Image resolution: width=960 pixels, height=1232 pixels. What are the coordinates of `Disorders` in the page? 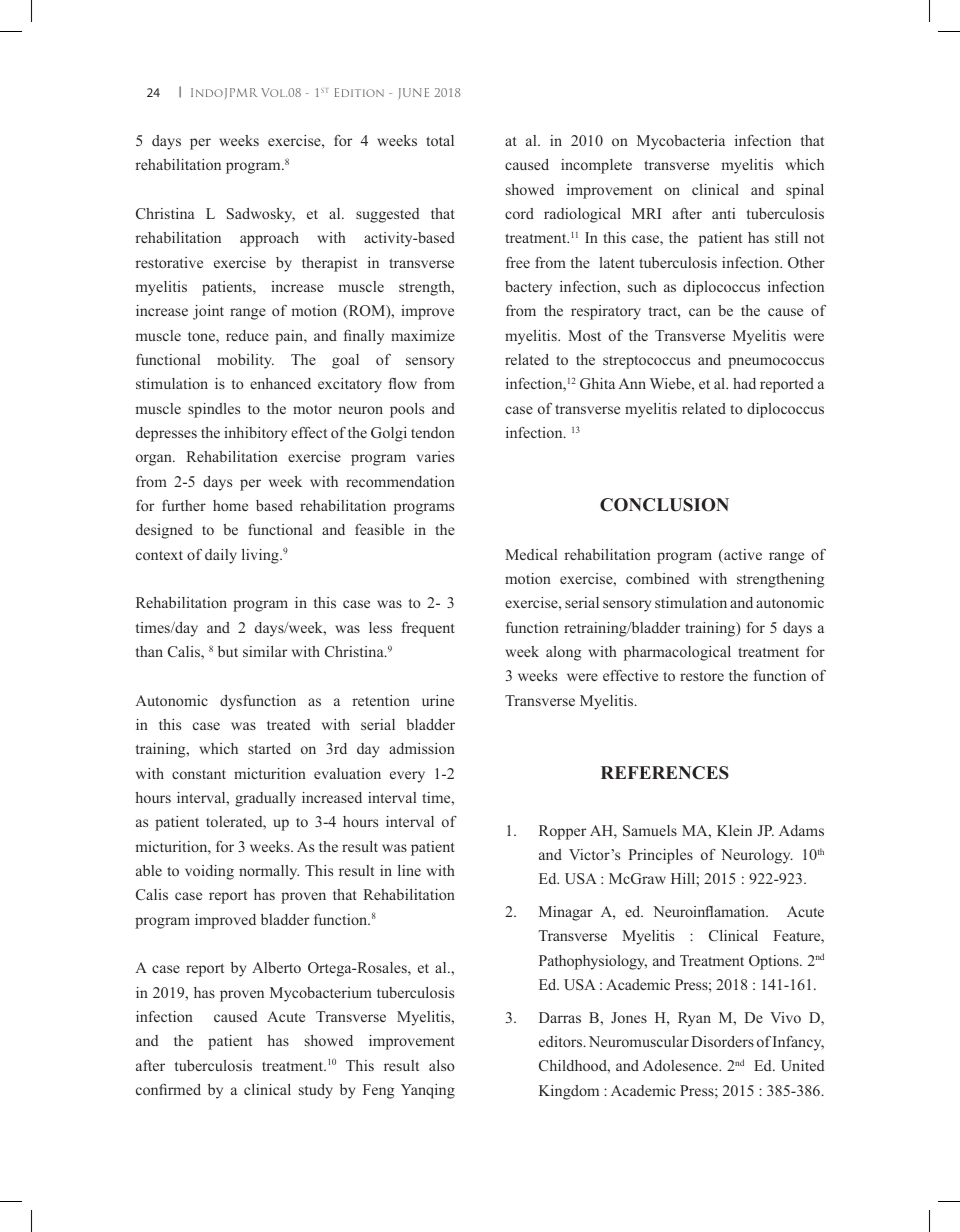 It's located at (722, 1041).
